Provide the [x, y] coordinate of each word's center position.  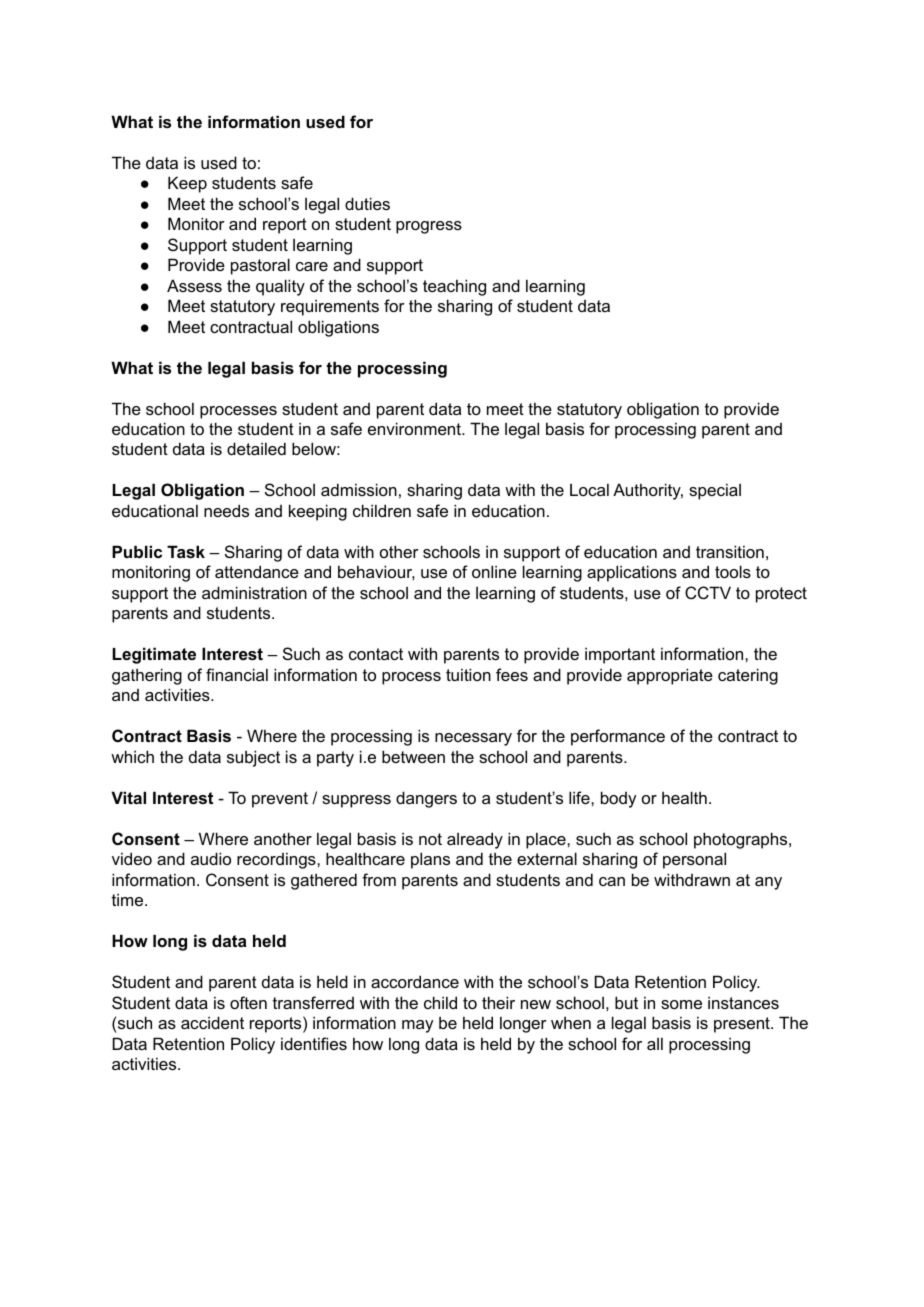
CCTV [708, 592]
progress [429, 227]
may [417, 1026]
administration [254, 592]
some [681, 1004]
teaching [454, 287]
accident [212, 1022]
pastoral [260, 266]
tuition [468, 674]
